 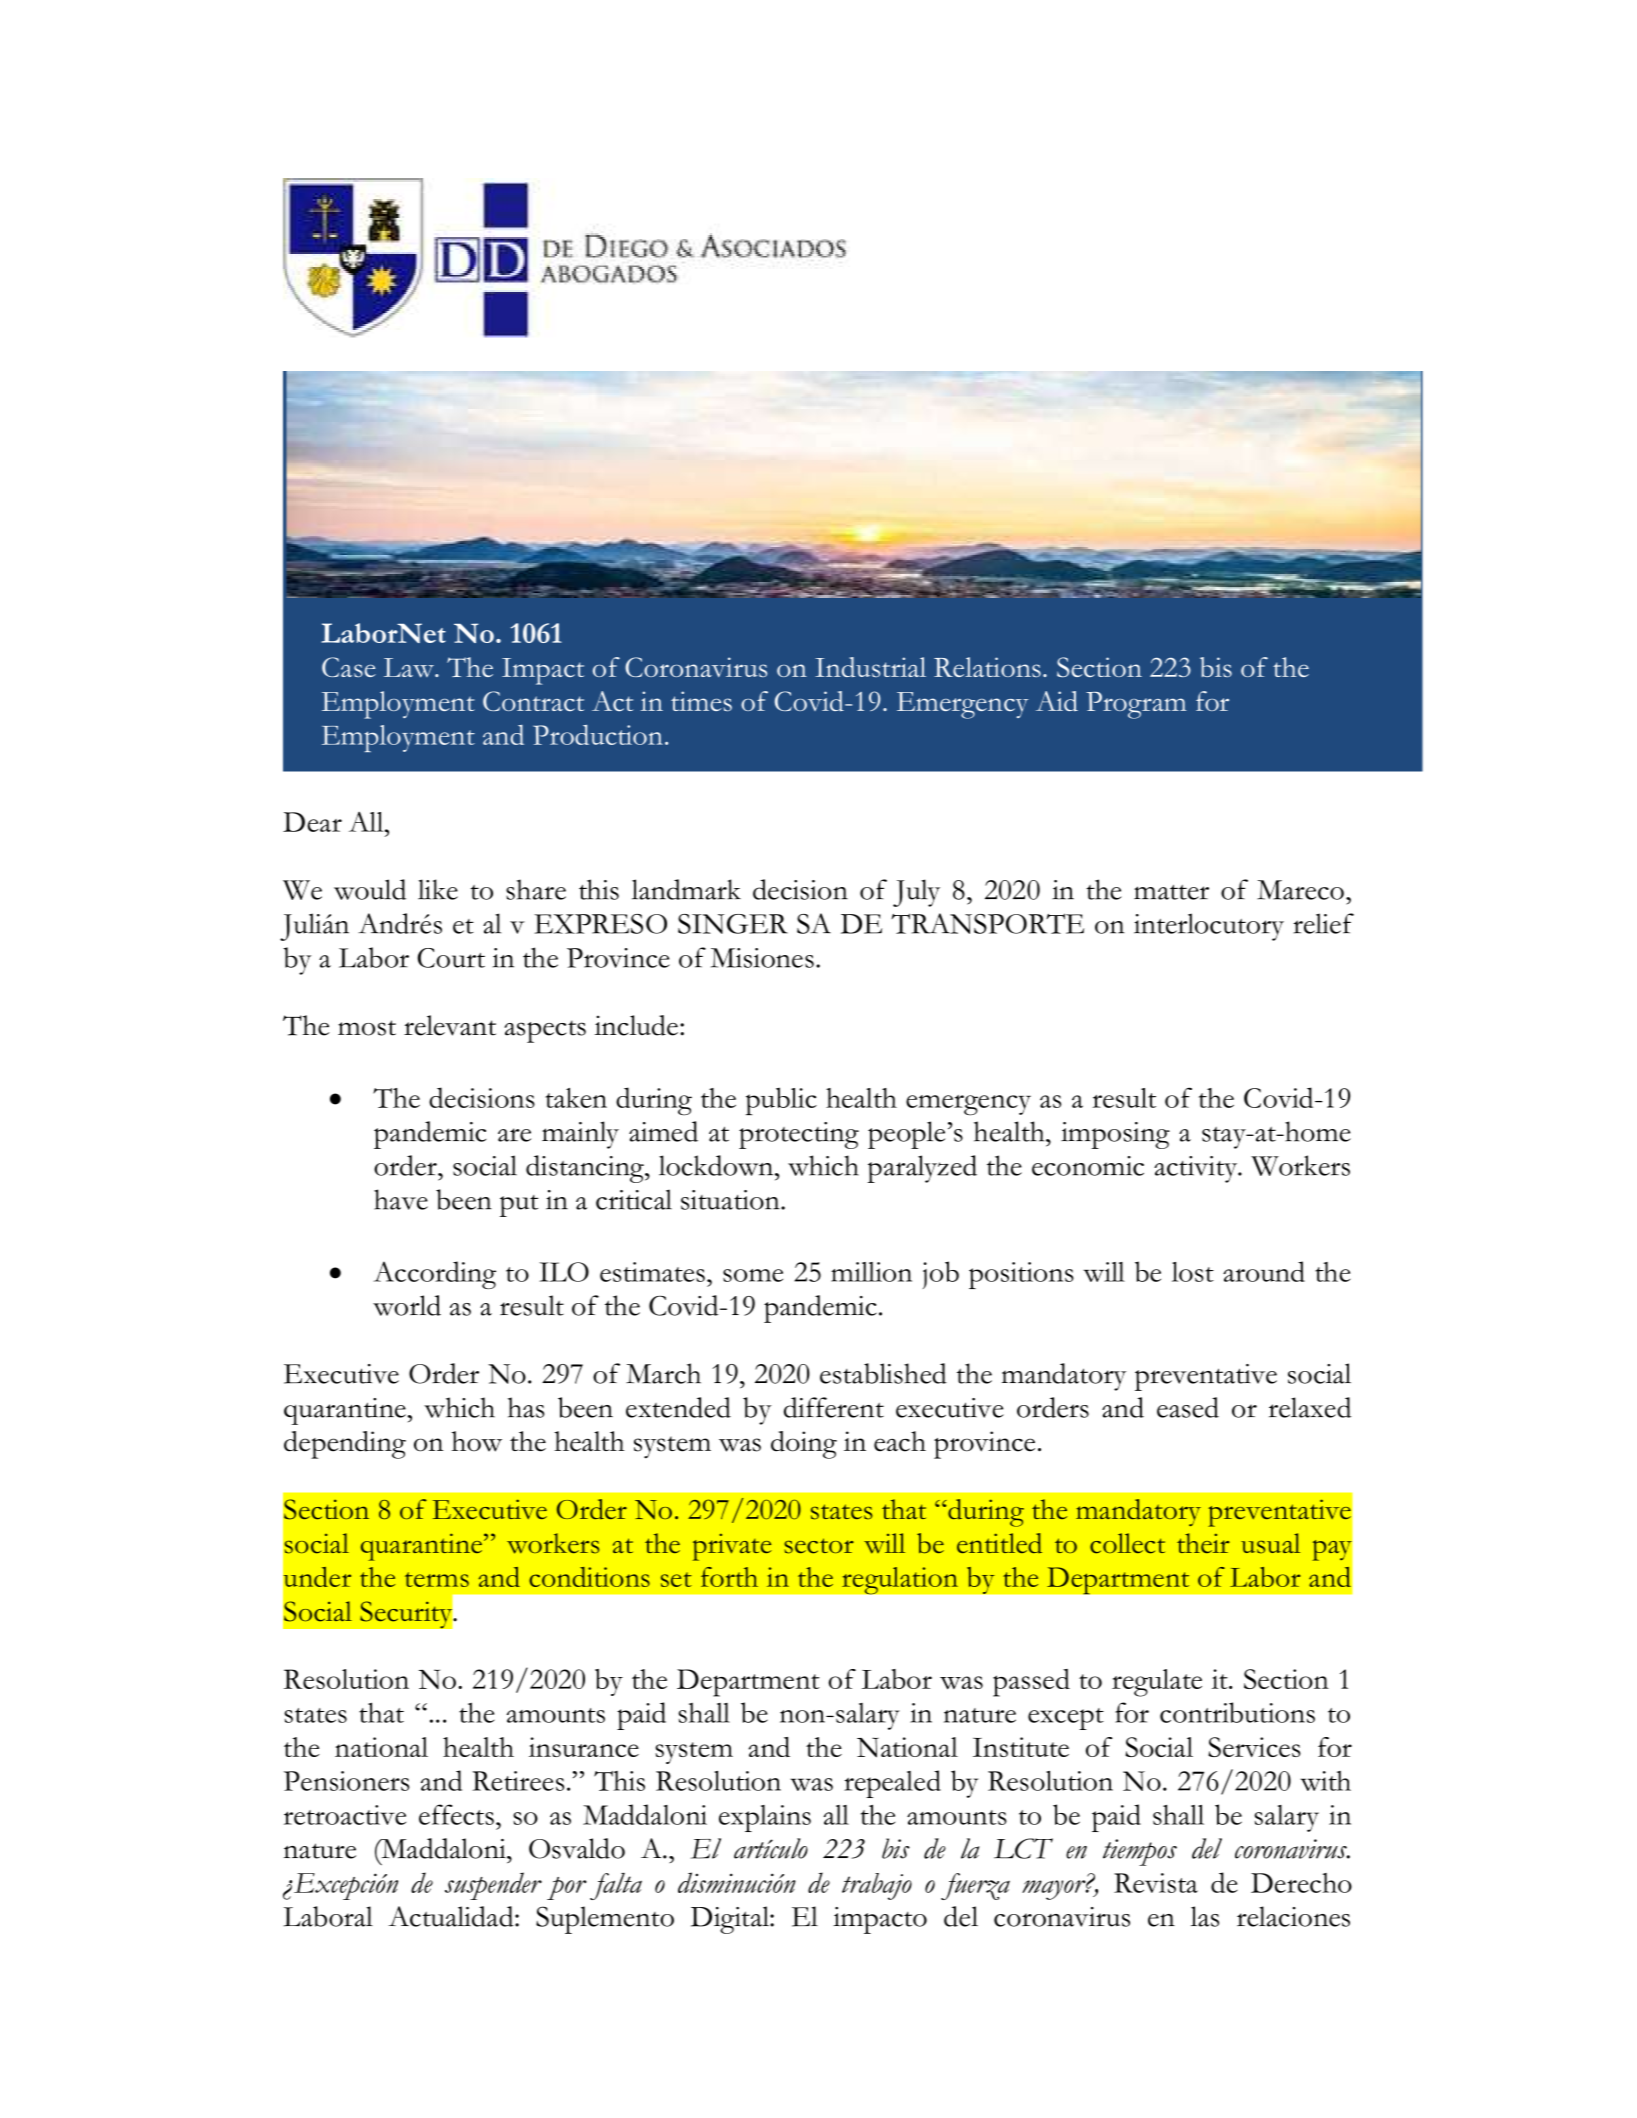 What do you see at coordinates (437, 1579) in the screenshot?
I see `terms` at bounding box center [437, 1579].
